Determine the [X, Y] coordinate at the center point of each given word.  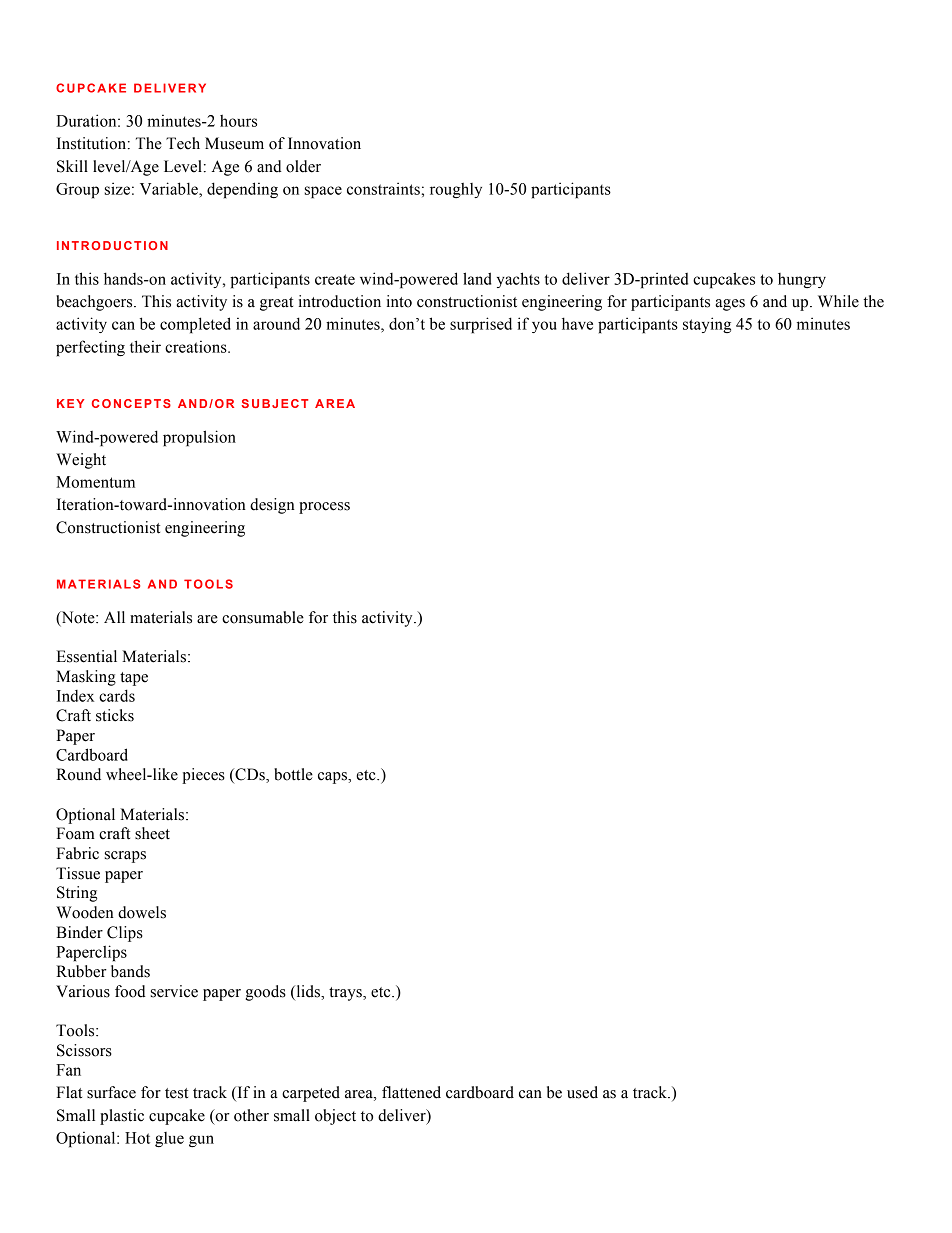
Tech [183, 143]
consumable [263, 617]
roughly [456, 190]
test [176, 1093]
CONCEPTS [131, 403]
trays [346, 994]
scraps [125, 857]
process [324, 508]
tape [134, 679]
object [335, 1117]
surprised [481, 325]
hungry [802, 280]
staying [707, 325]
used [582, 1092]
